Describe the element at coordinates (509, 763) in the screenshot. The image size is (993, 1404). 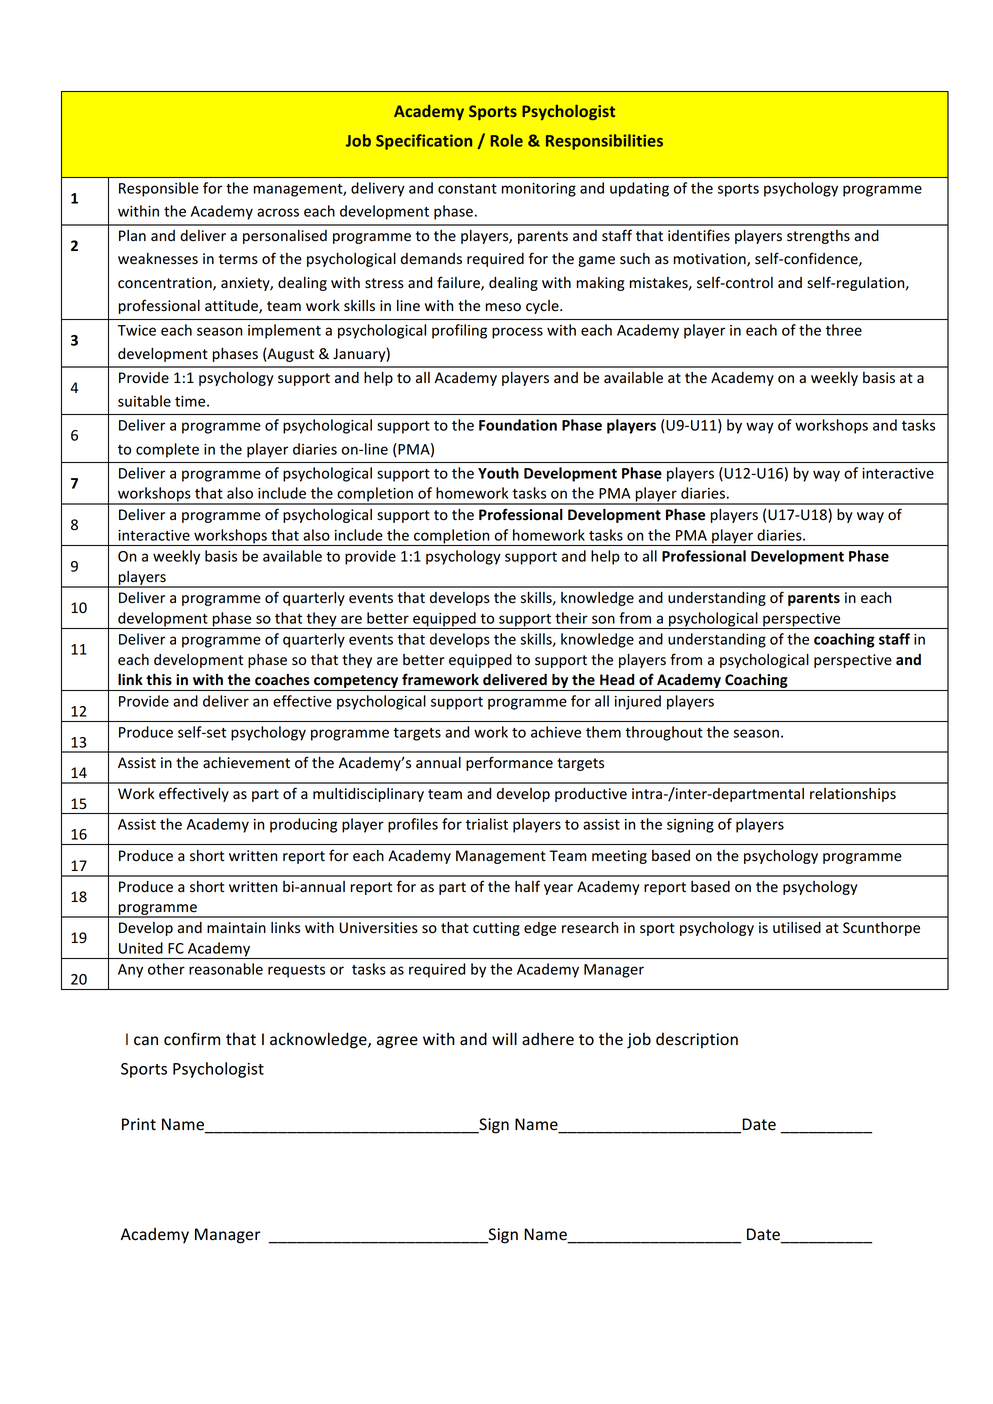
I see `performance` at that location.
